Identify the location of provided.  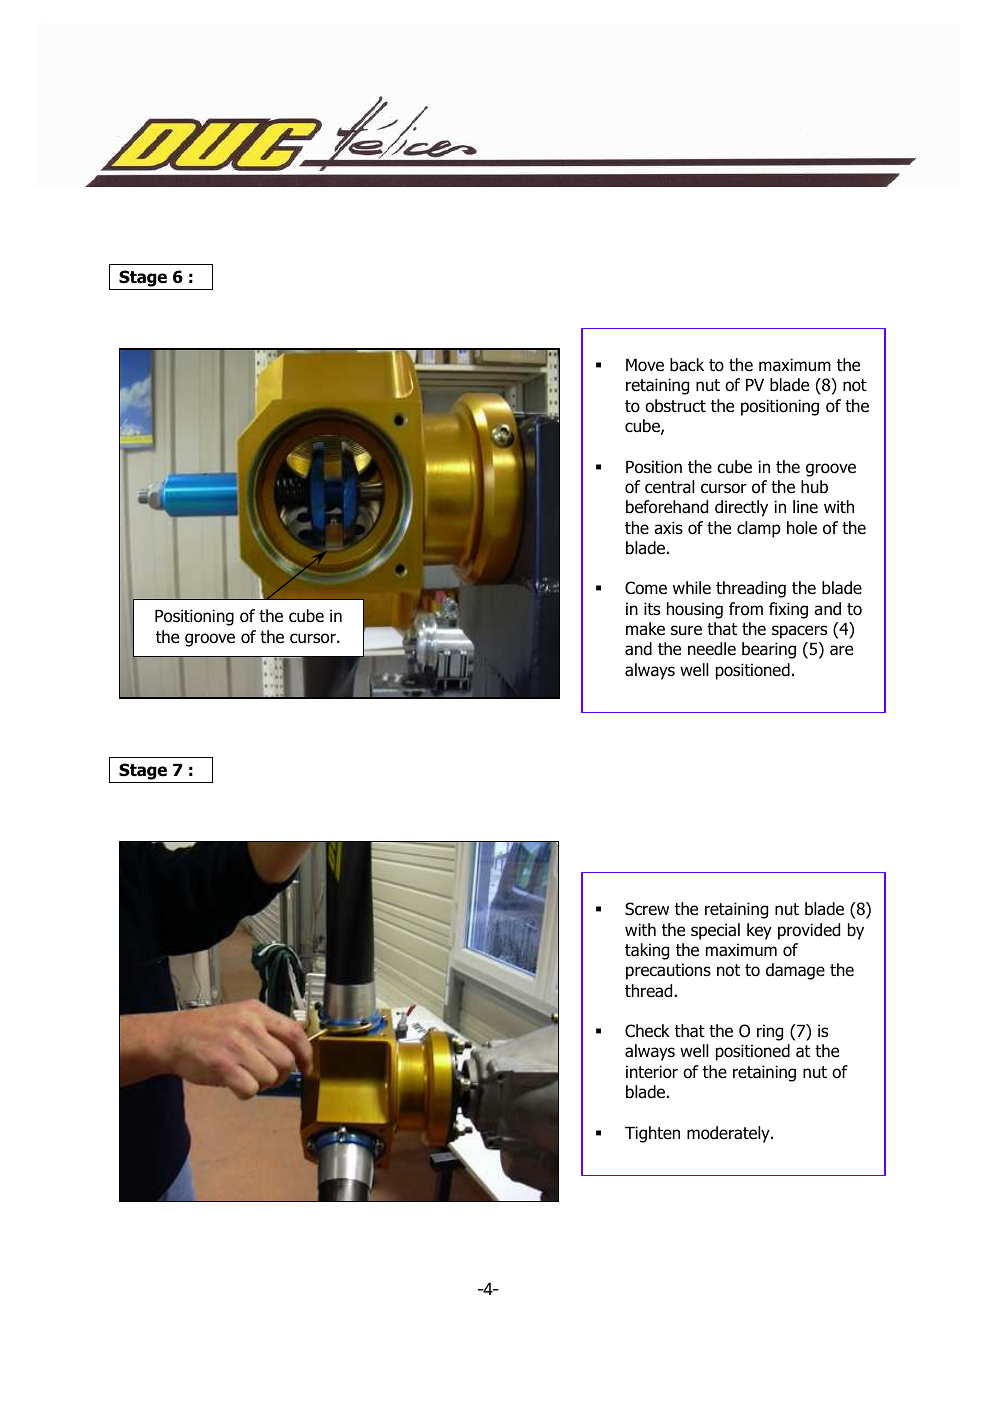
(809, 931).
